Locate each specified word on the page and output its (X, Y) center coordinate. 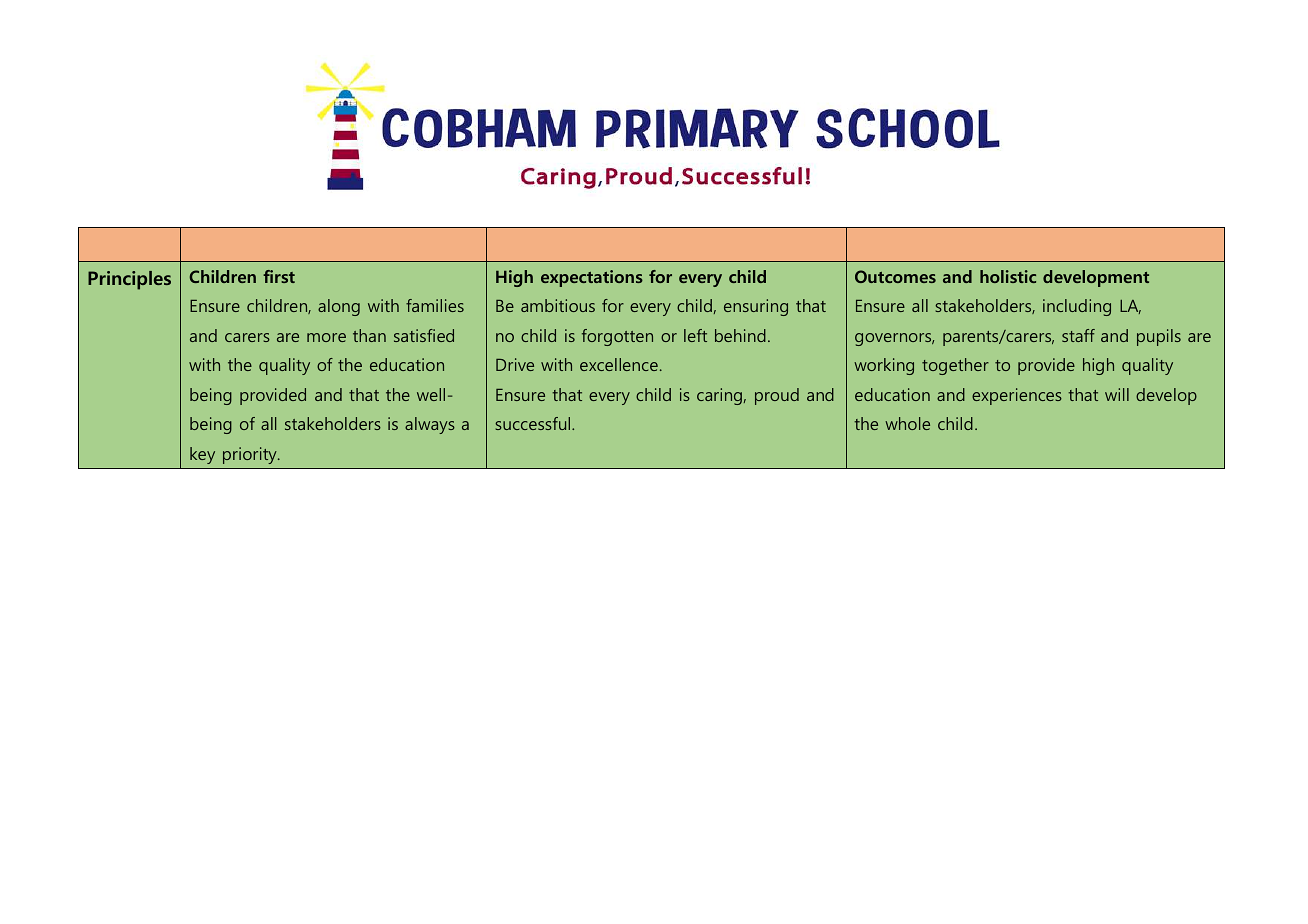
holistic (1008, 276)
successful (534, 423)
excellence (619, 364)
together (955, 366)
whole (907, 423)
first (279, 276)
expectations (592, 278)
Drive (515, 364)
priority (251, 455)
